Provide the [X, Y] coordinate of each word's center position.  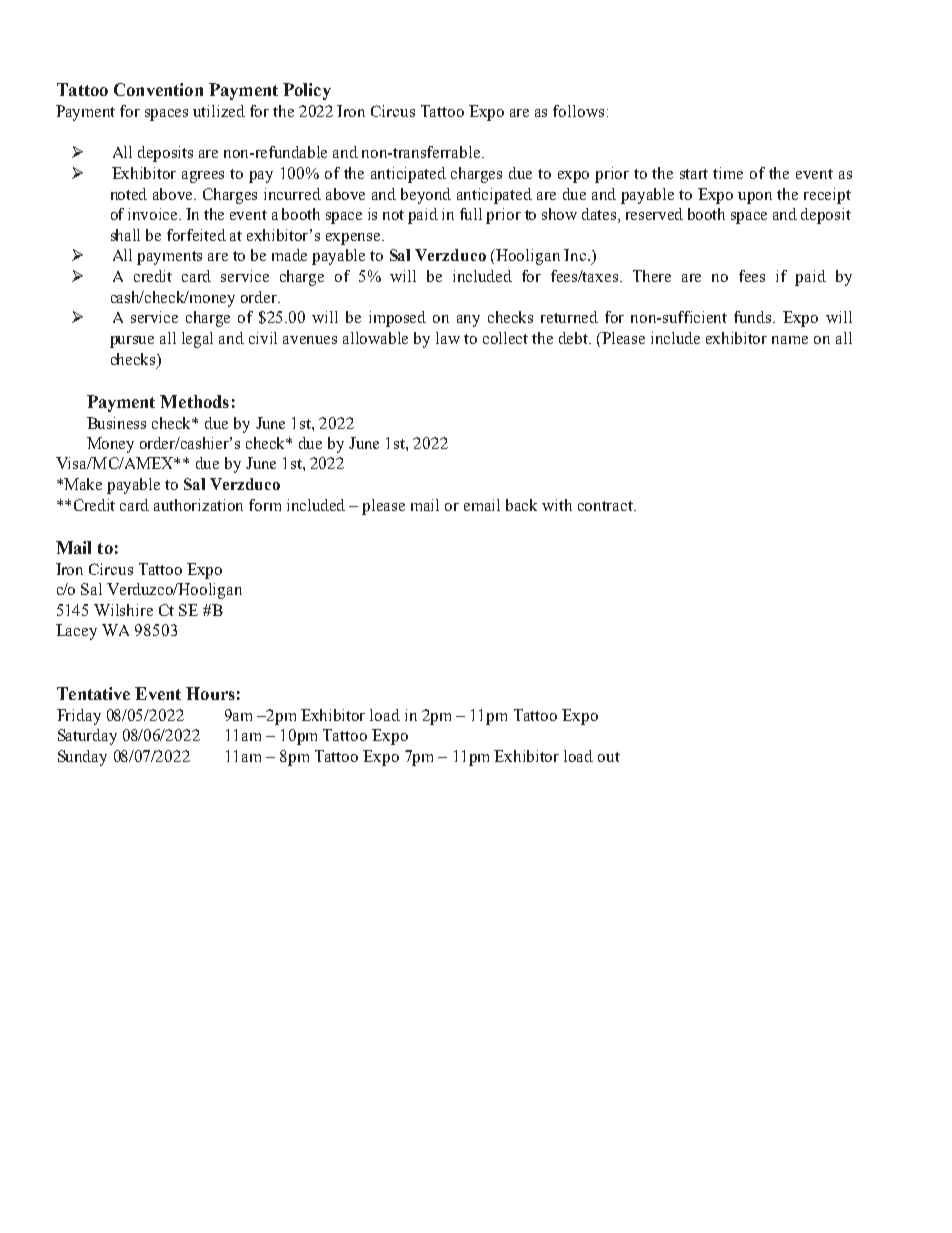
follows [578, 111]
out [609, 757]
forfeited [196, 235]
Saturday [87, 737]
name [790, 340]
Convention [158, 89]
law [448, 338]
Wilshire [123, 610]
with [557, 505]
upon [755, 198]
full [471, 214]
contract [607, 506]
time [728, 173]
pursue [132, 342]
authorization [198, 505]
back [521, 505]
